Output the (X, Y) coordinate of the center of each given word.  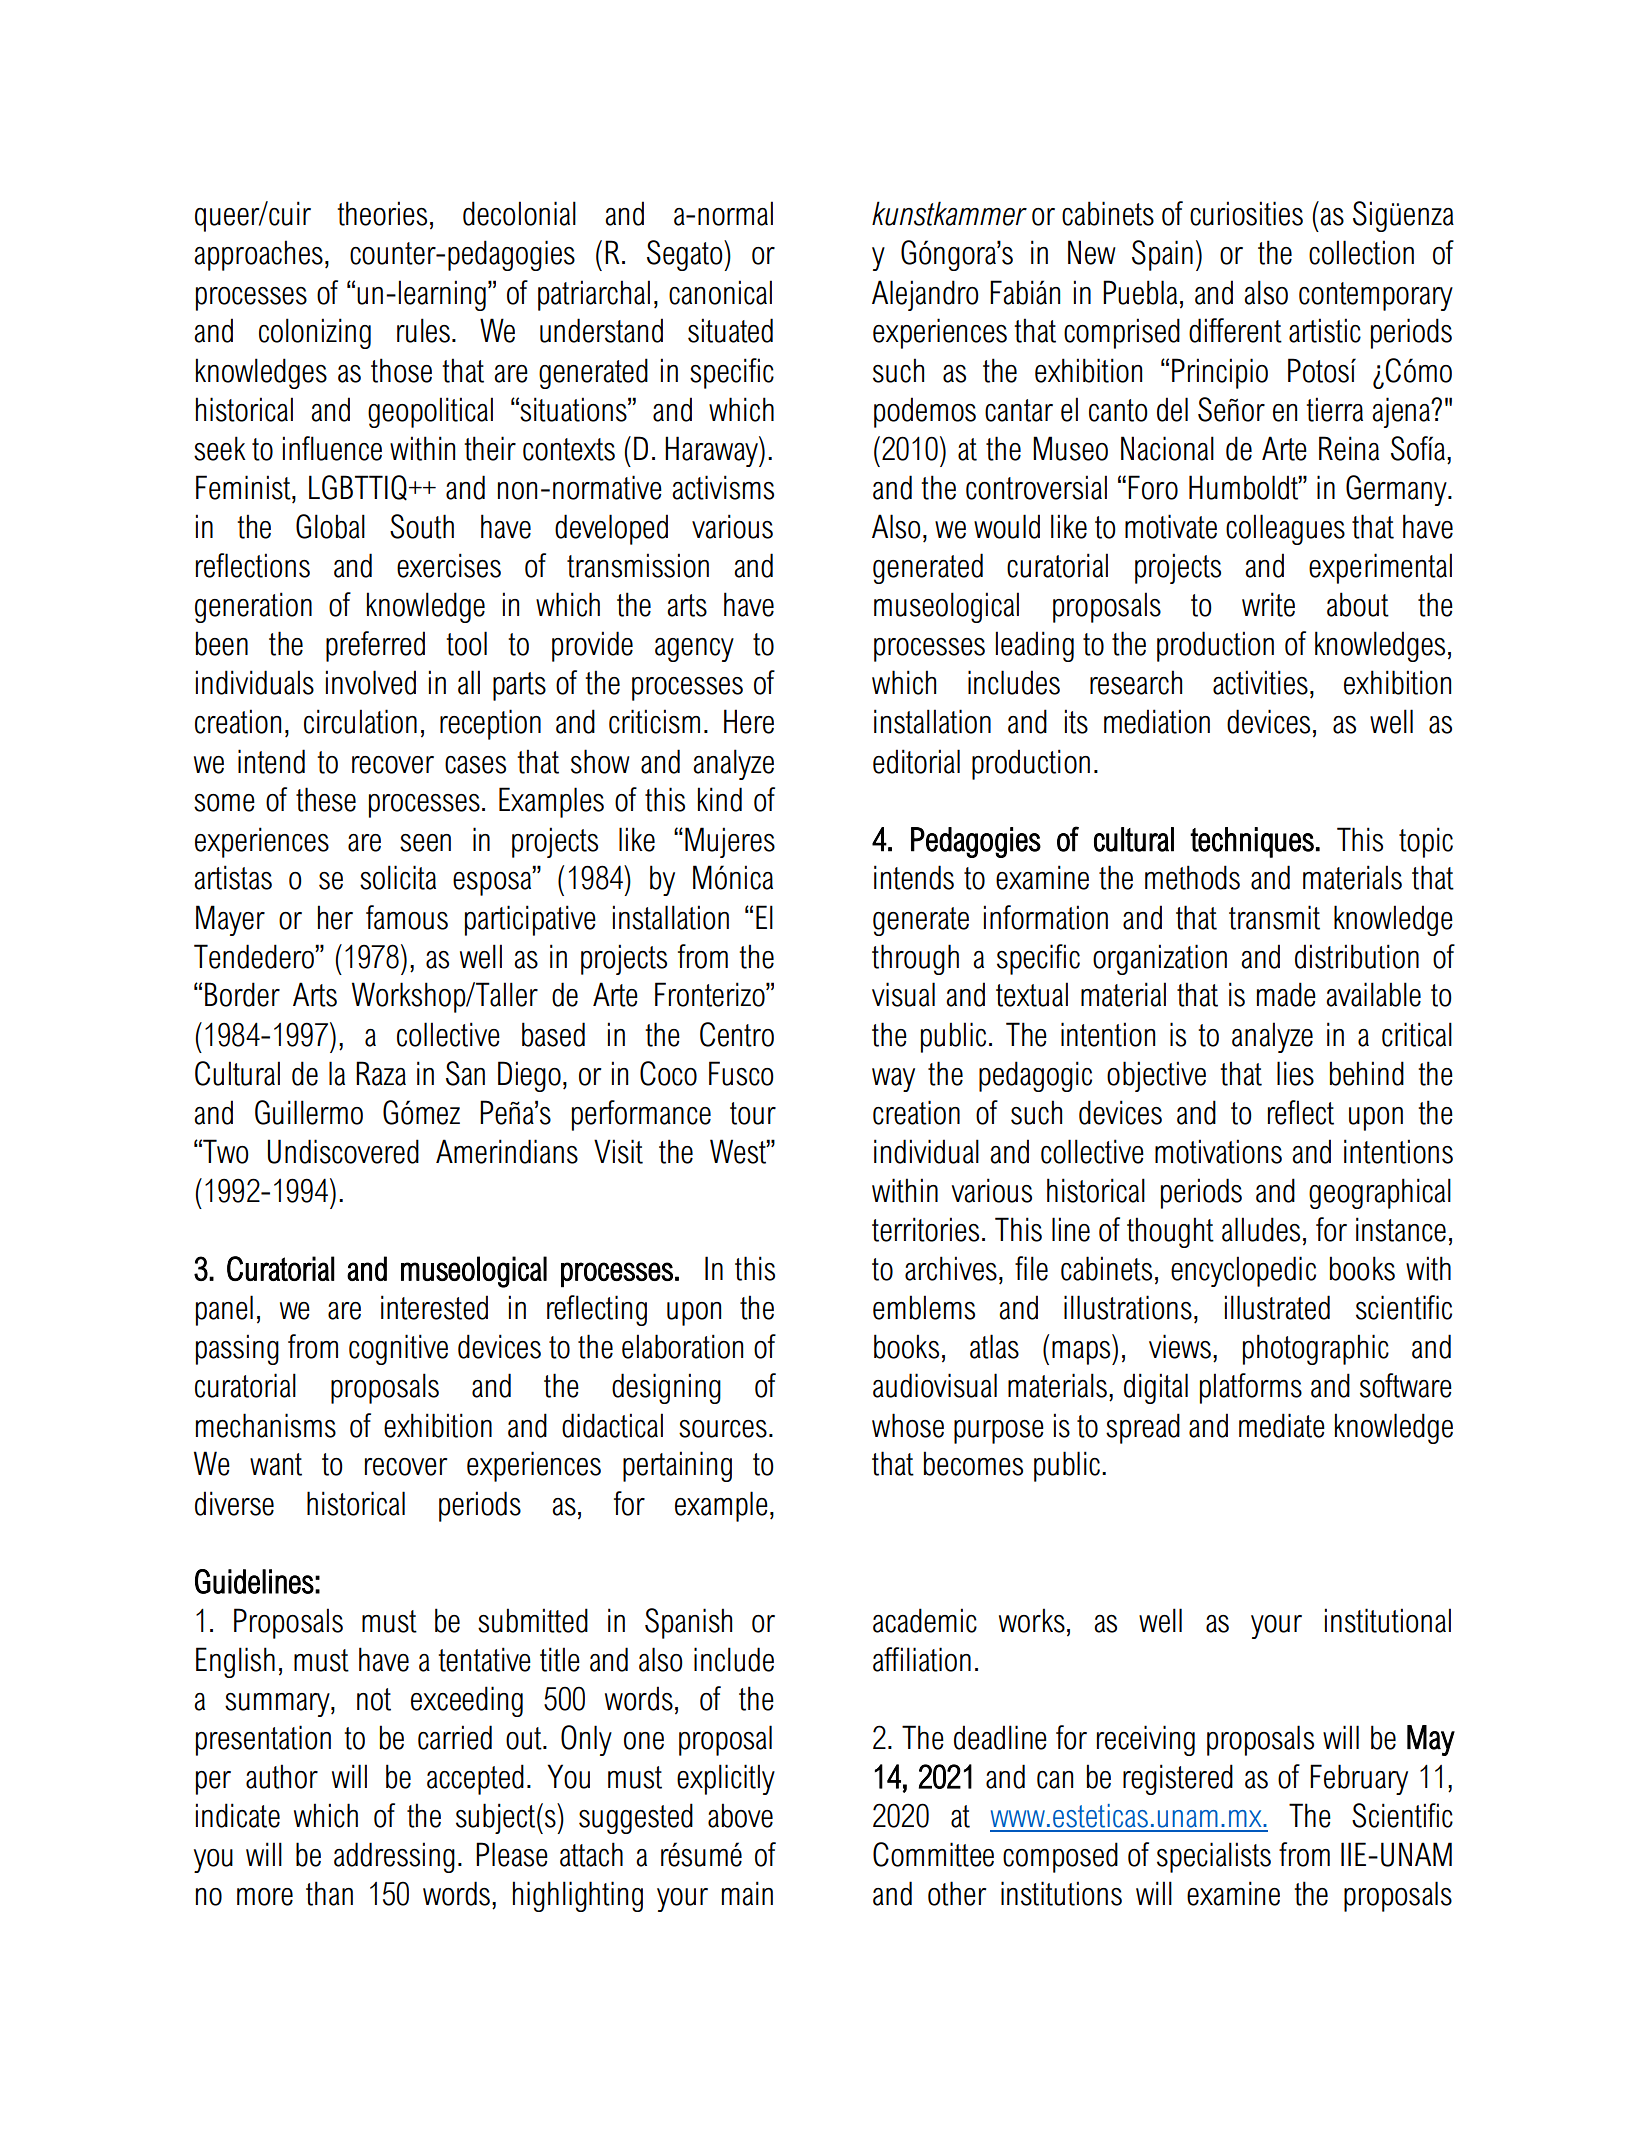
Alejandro (925, 295)
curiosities (1246, 213)
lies (1295, 1073)
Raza (381, 1073)
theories (382, 213)
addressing (394, 1857)
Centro (737, 1034)
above (740, 1815)
